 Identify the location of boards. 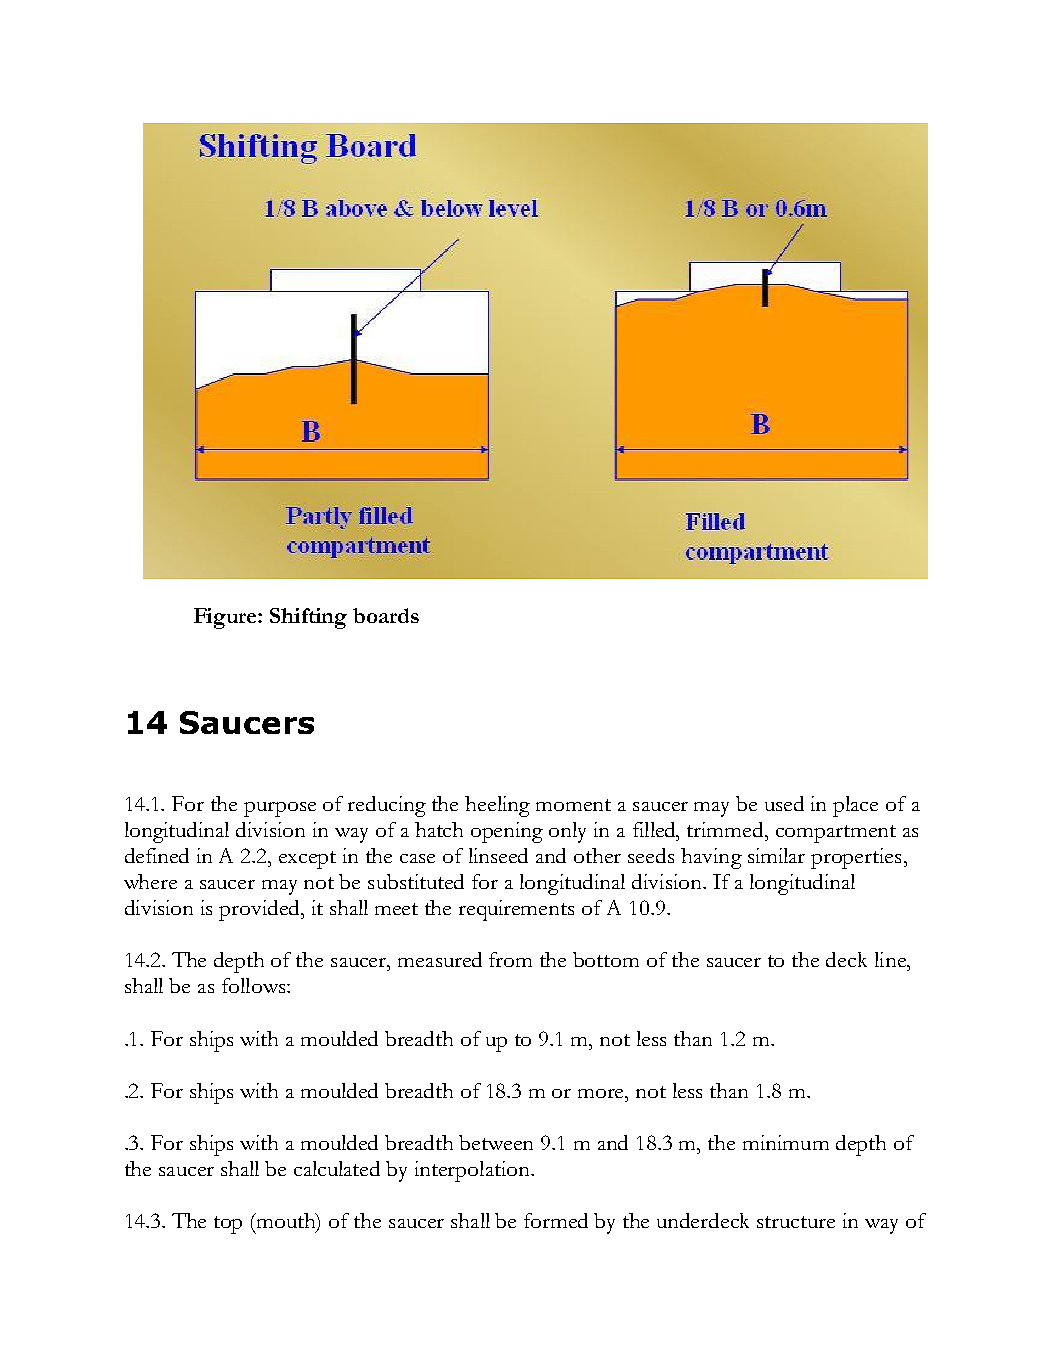
(386, 615).
